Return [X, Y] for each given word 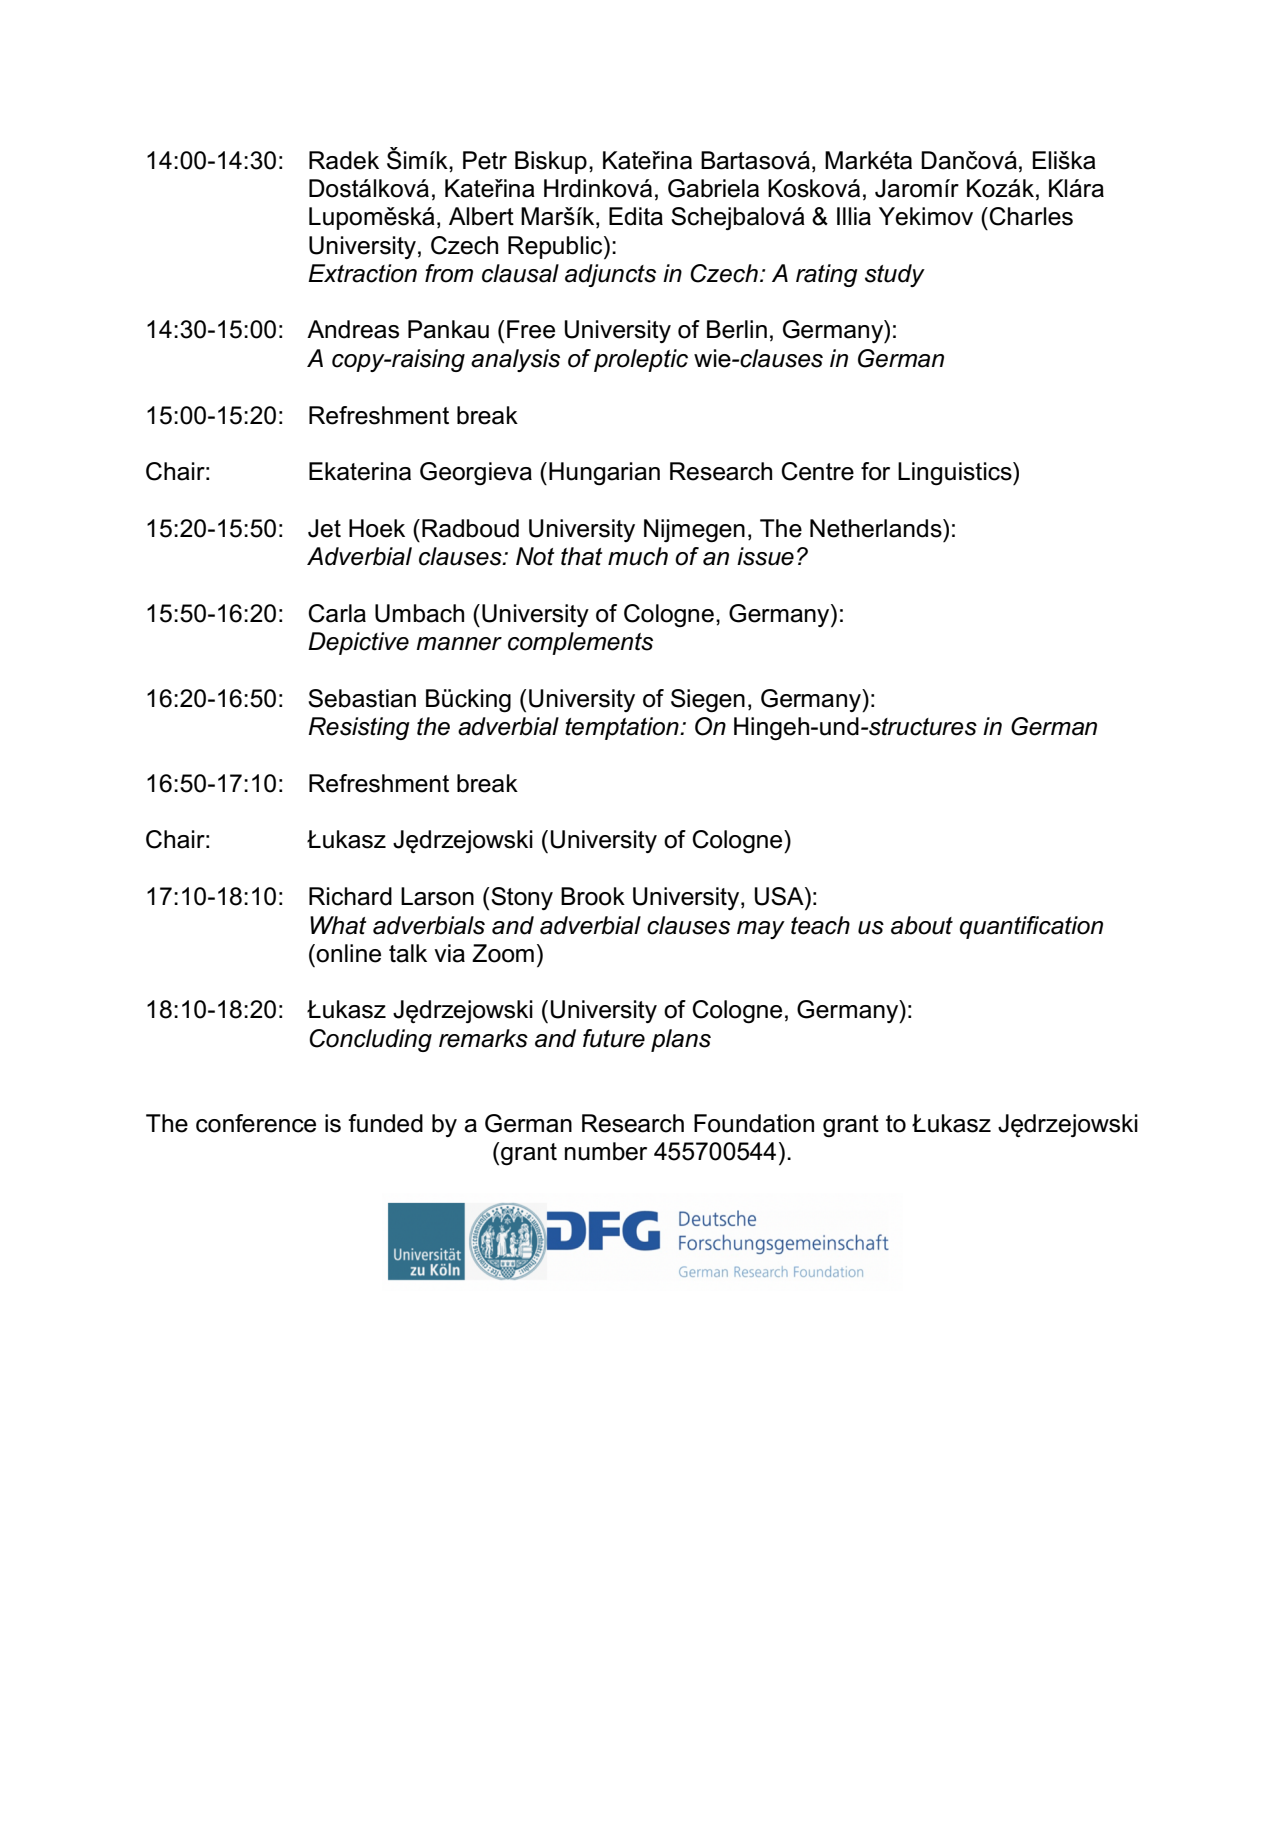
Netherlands [877, 528]
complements [580, 643]
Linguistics [956, 474]
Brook [593, 896]
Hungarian [604, 474]
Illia [854, 216]
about [922, 925]
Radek [344, 160]
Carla [337, 613]
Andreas [353, 329]
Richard [350, 896]
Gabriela [713, 188]
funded [385, 1123]
